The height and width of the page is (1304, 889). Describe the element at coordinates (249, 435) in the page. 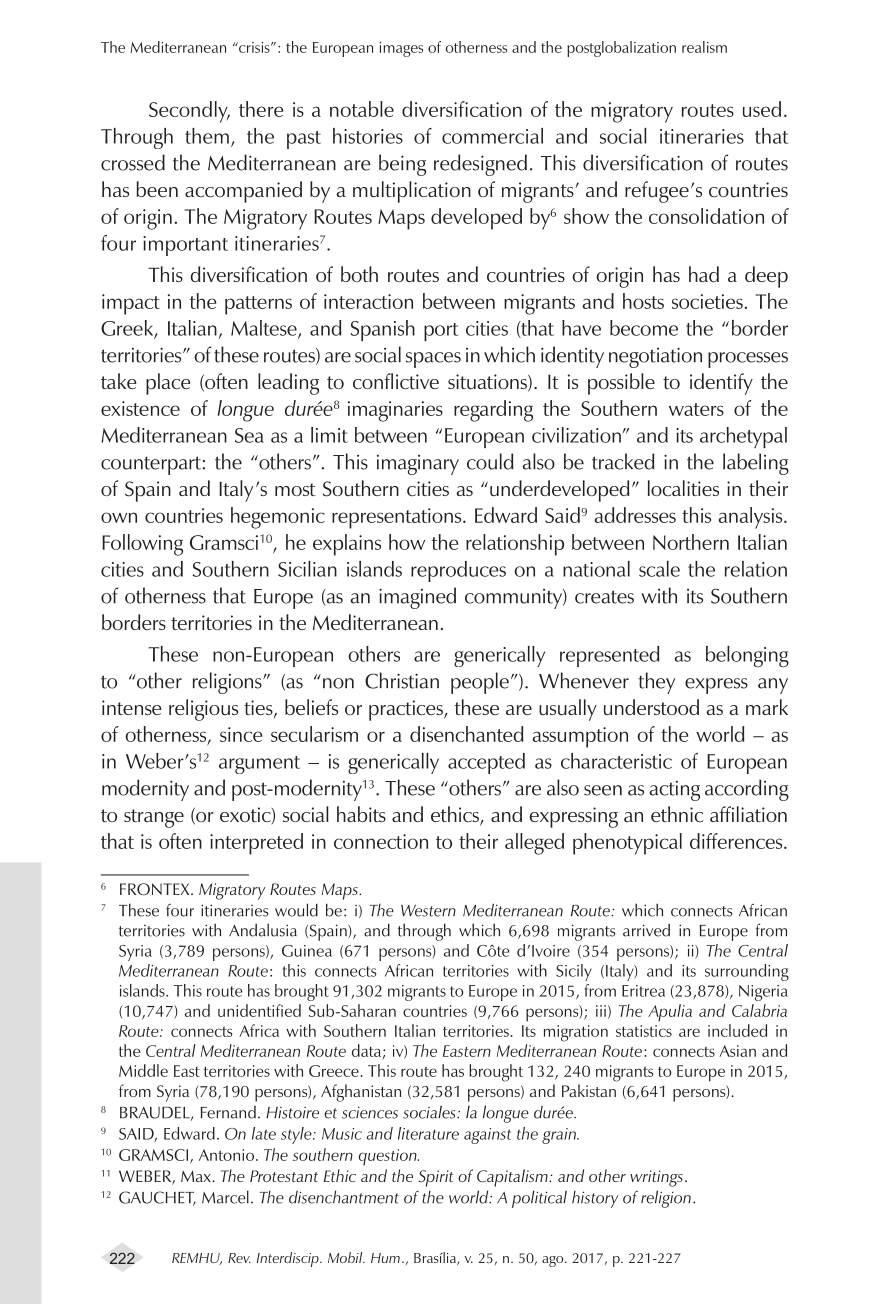

I see `Sea` at that location.
